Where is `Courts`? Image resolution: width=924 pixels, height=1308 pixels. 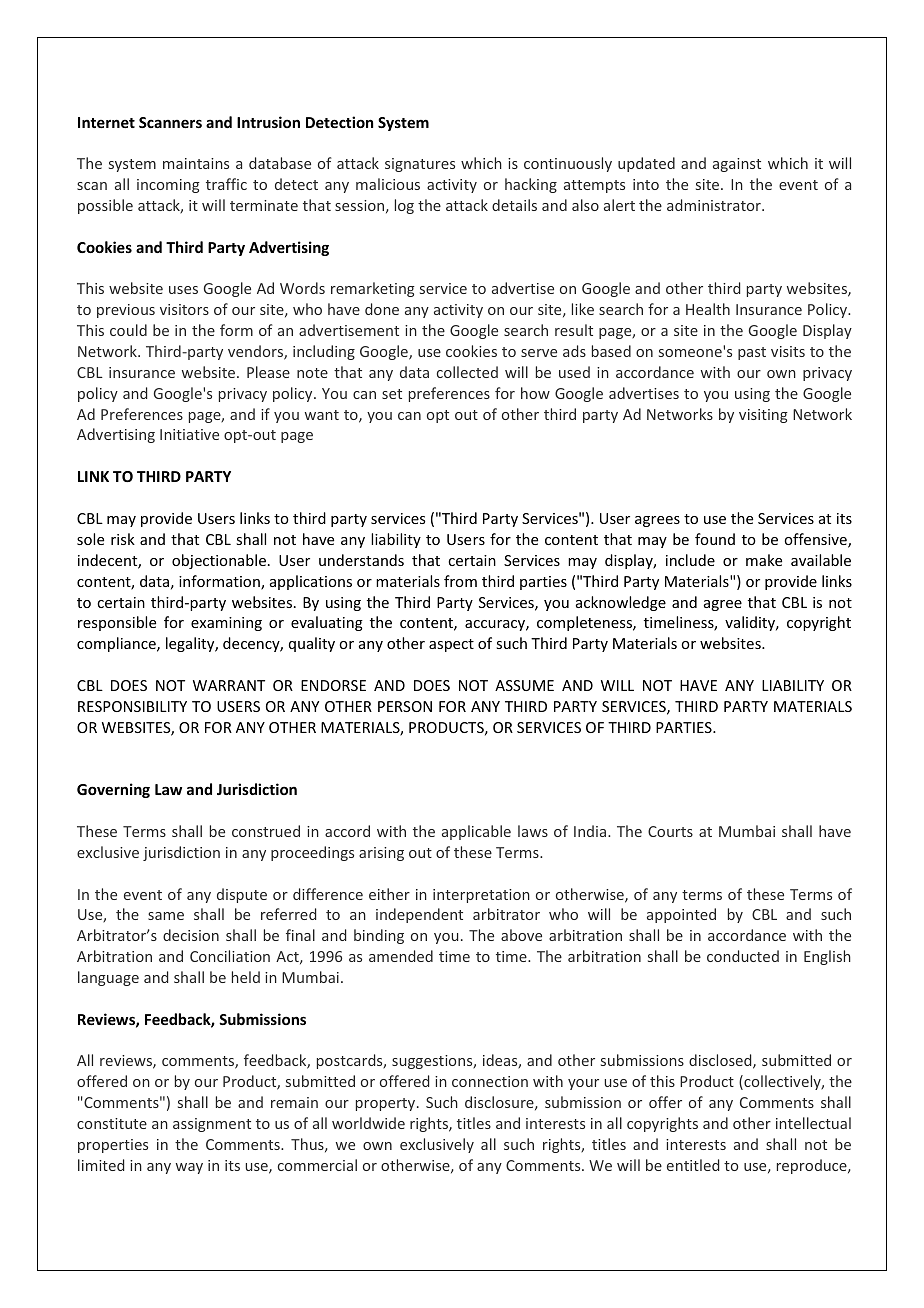
Courts is located at coordinates (670, 831).
